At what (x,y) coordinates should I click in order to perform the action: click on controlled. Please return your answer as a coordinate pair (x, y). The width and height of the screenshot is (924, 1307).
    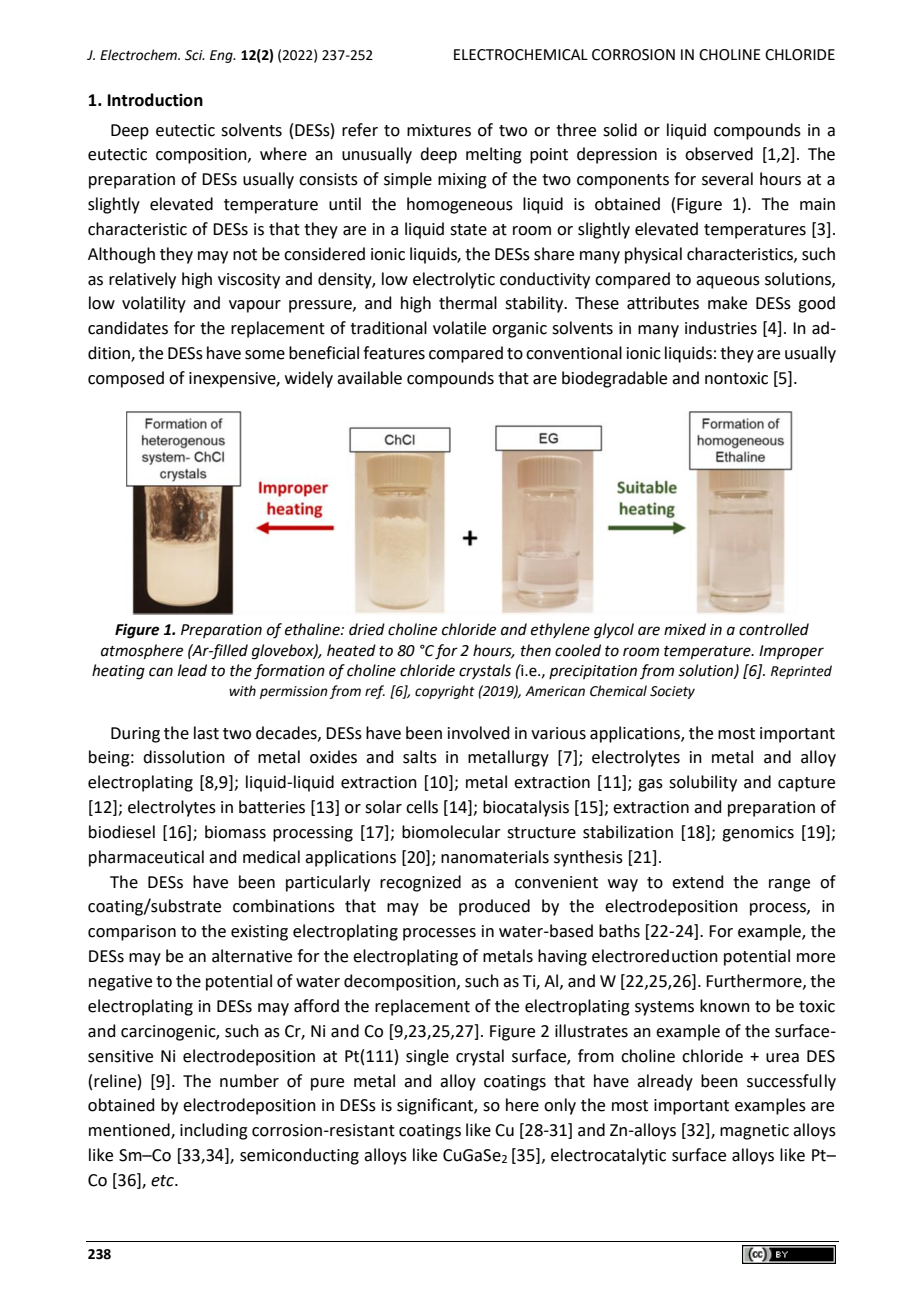
    Looking at the image, I should click on (774, 629).
